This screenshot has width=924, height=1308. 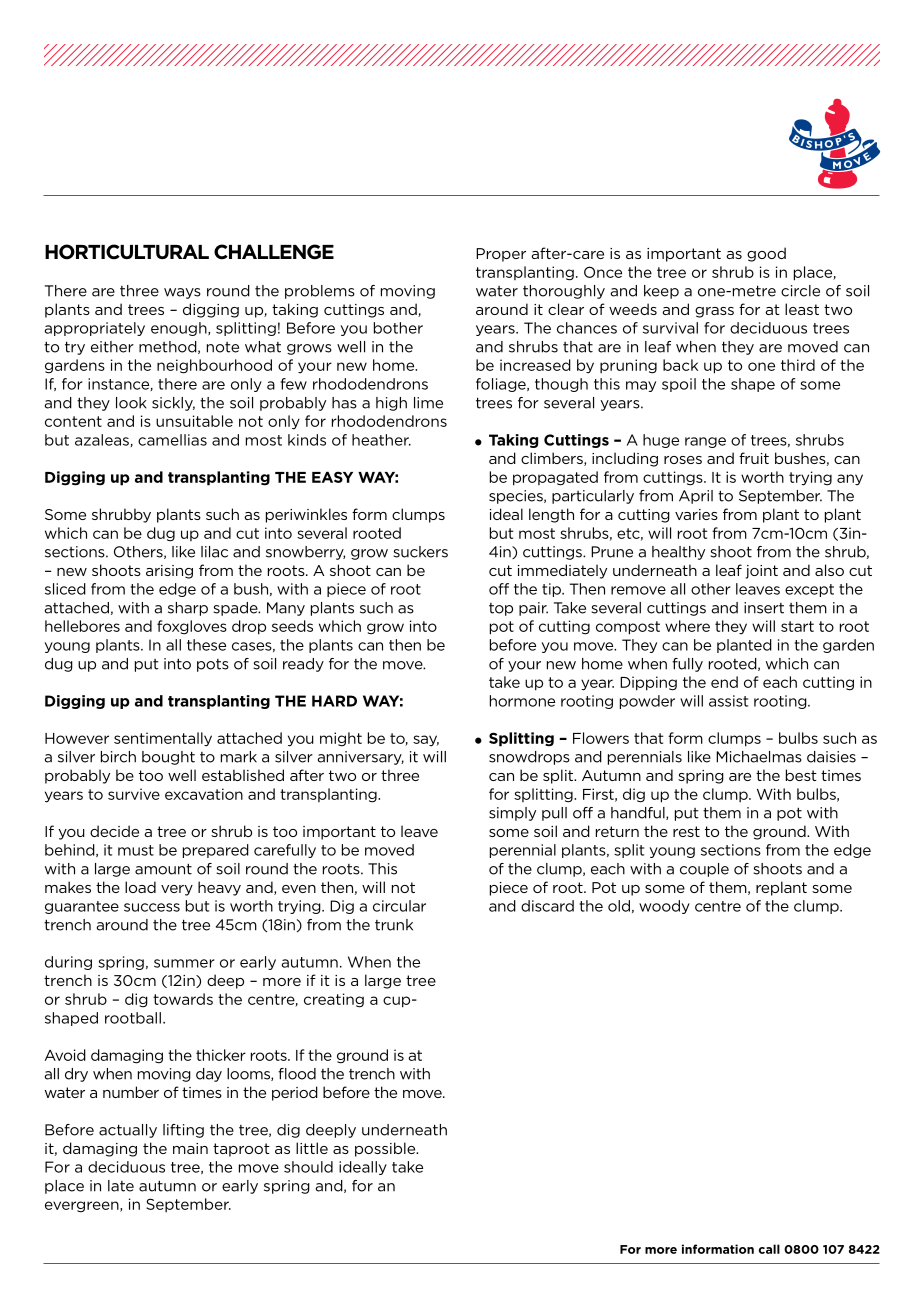 What do you see at coordinates (214, 552) in the screenshot?
I see `lilac` at bounding box center [214, 552].
